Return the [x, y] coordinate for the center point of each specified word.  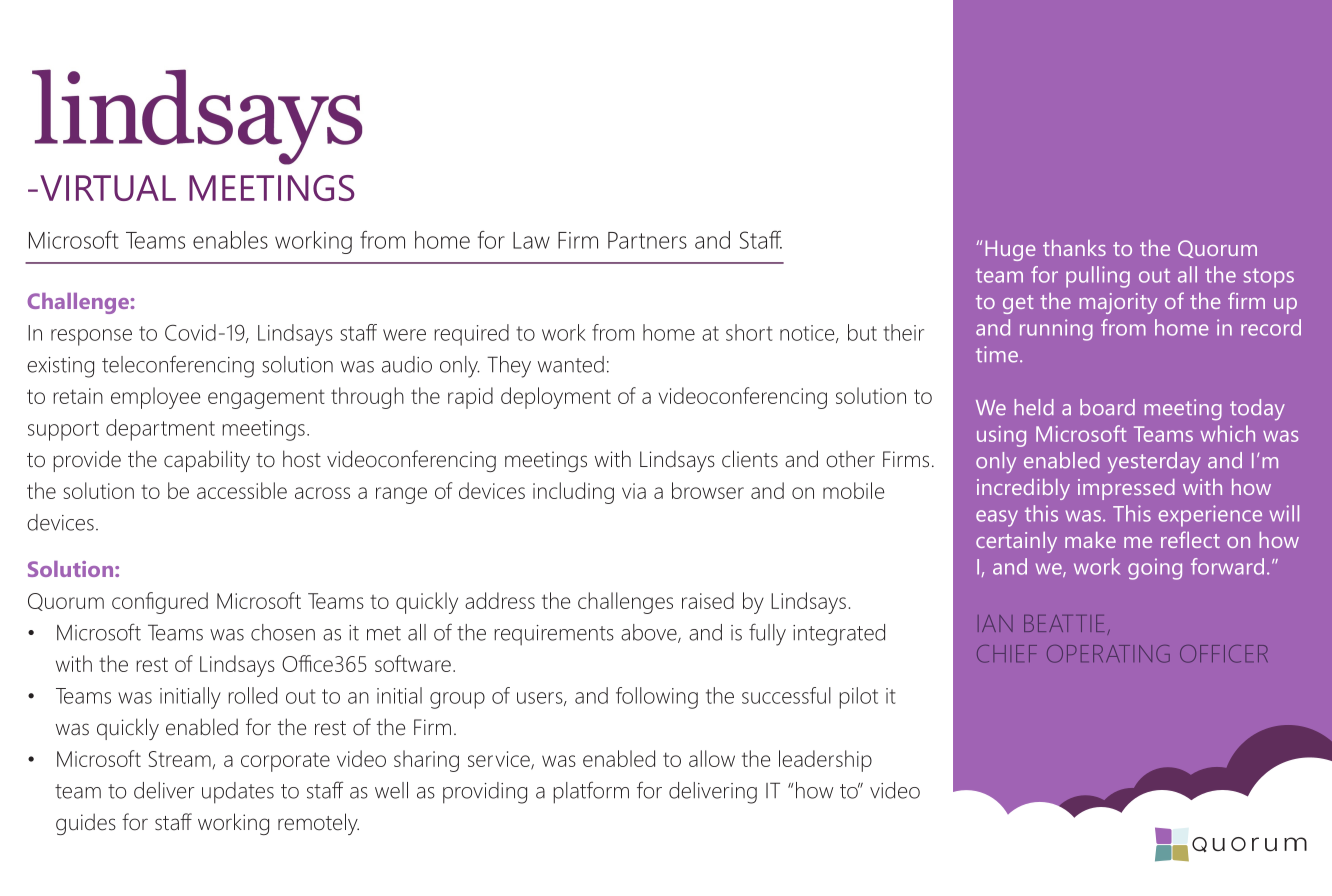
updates [238, 793]
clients [750, 459]
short [749, 332]
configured [160, 603]
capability [207, 461]
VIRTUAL [108, 188]
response [91, 337]
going [1155, 569]
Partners [647, 240]
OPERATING [1108, 654]
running [1056, 330]
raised [708, 600]
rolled [252, 695]
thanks [1074, 248]
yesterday [1154, 462]
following [657, 698]
